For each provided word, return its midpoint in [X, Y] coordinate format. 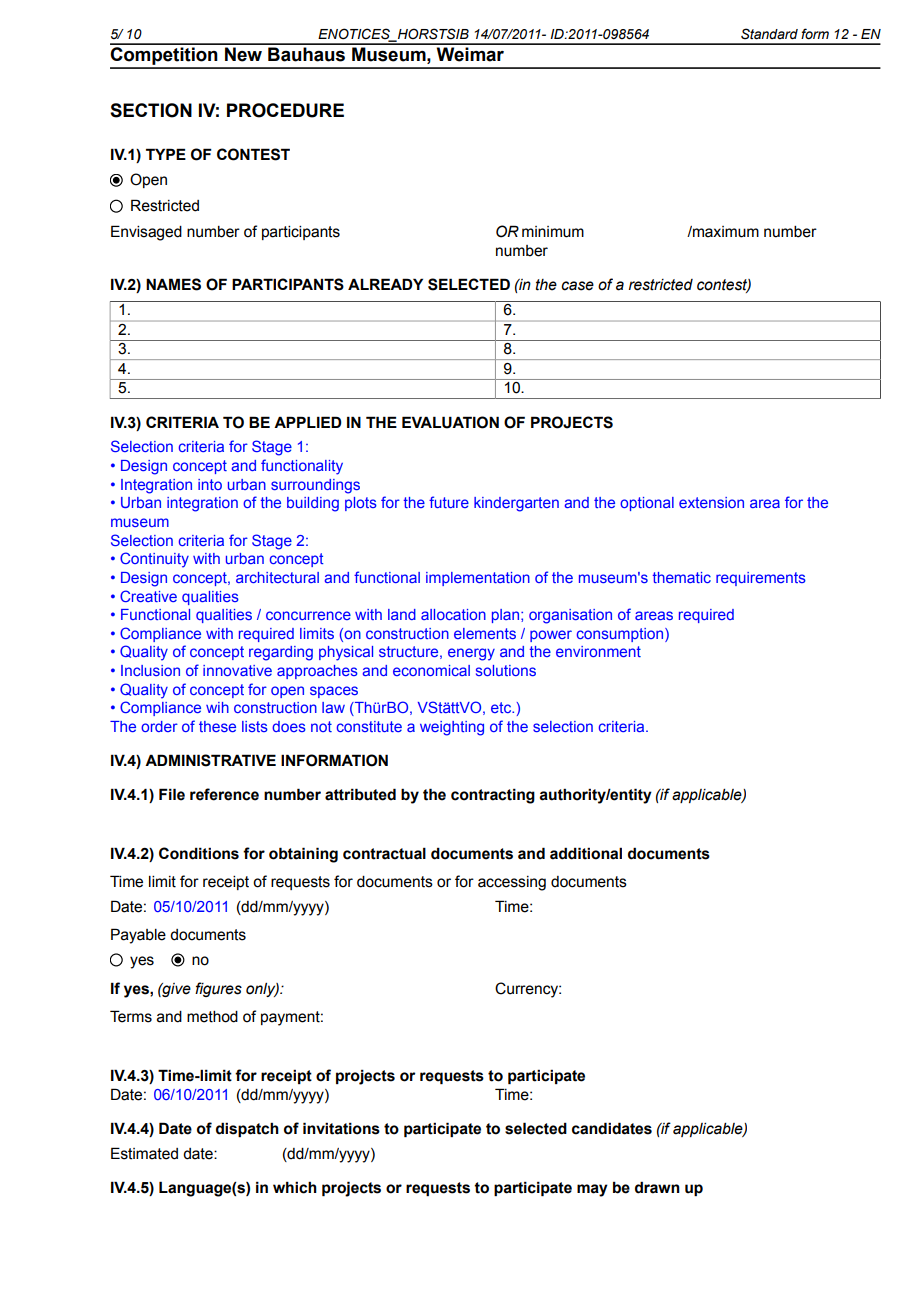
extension [711, 502]
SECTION [151, 110]
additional [586, 853]
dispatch [247, 1129]
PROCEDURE [285, 110]
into [210, 484]
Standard [769, 34]
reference [224, 794]
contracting [493, 796]
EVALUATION [450, 422]
